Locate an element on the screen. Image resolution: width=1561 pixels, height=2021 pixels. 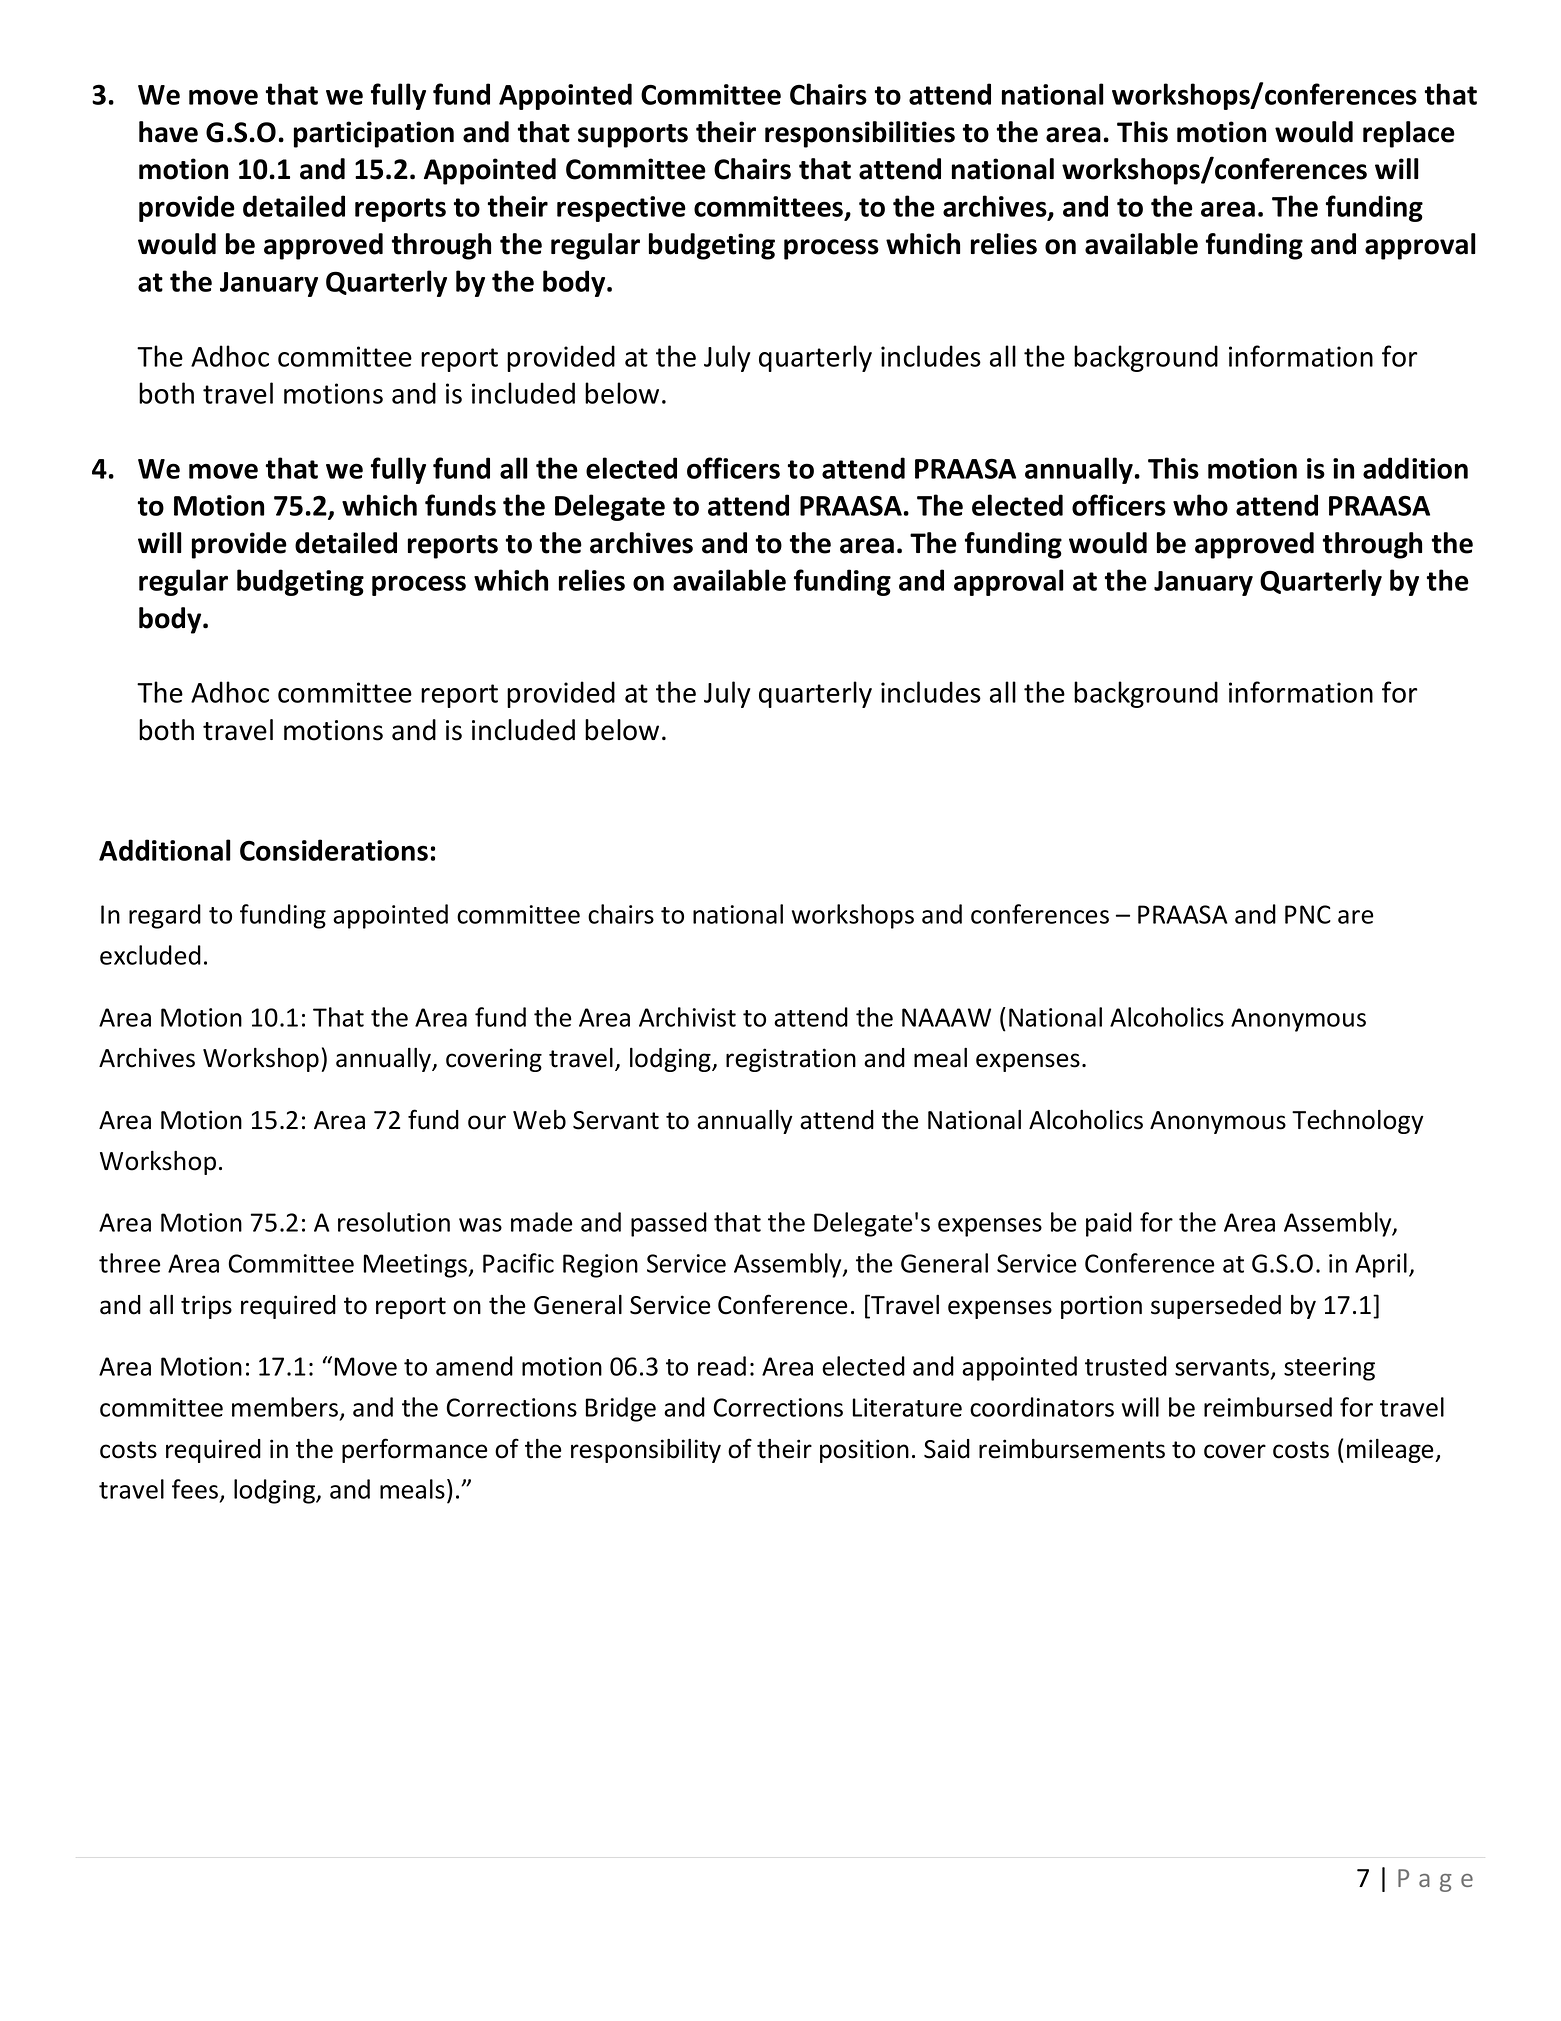
PNC is located at coordinates (1308, 914).
